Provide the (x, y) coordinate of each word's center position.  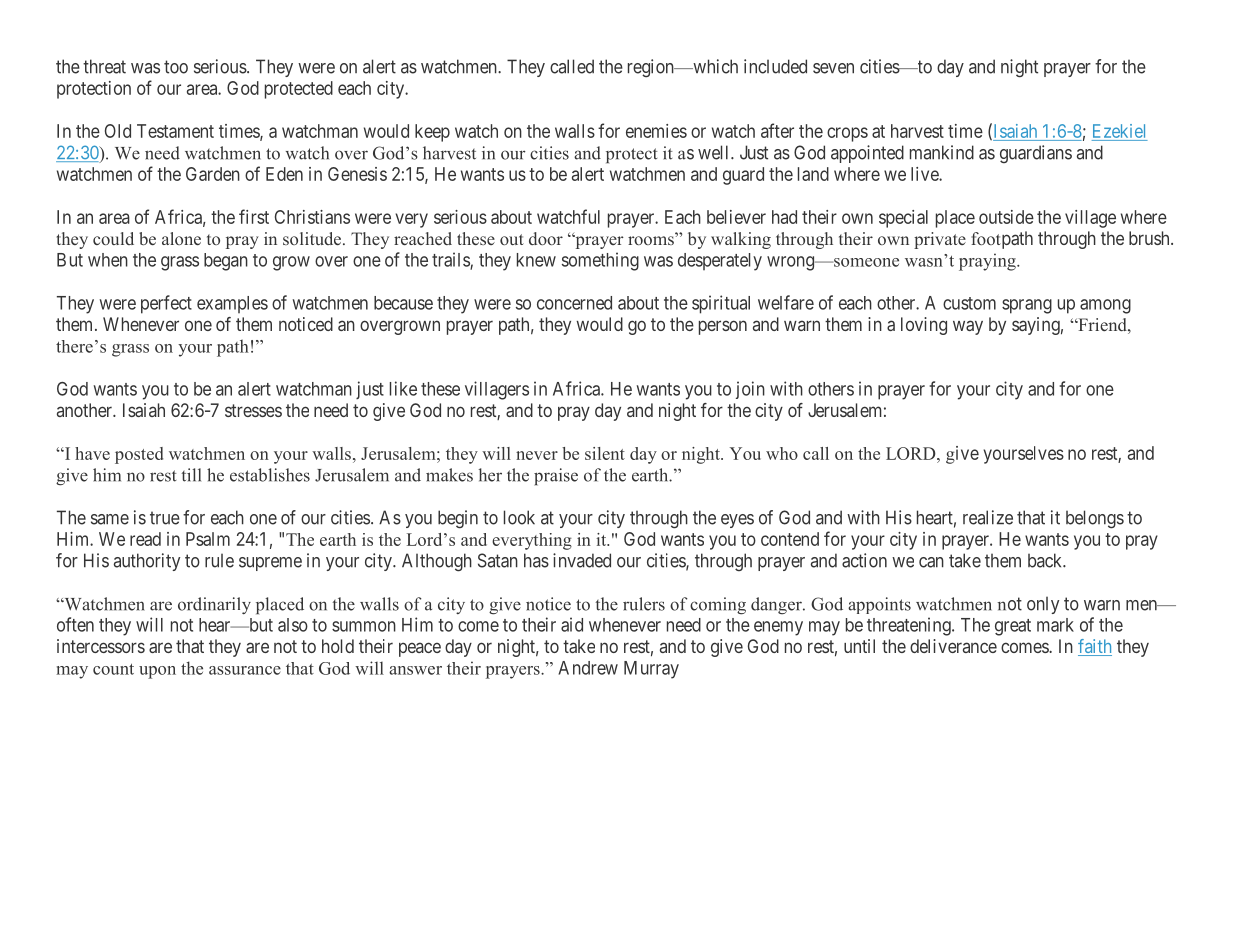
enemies (656, 131)
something (600, 261)
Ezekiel (1119, 131)
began (226, 262)
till (191, 475)
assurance (245, 670)
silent (605, 453)
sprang (1027, 306)
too (176, 67)
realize (988, 517)
